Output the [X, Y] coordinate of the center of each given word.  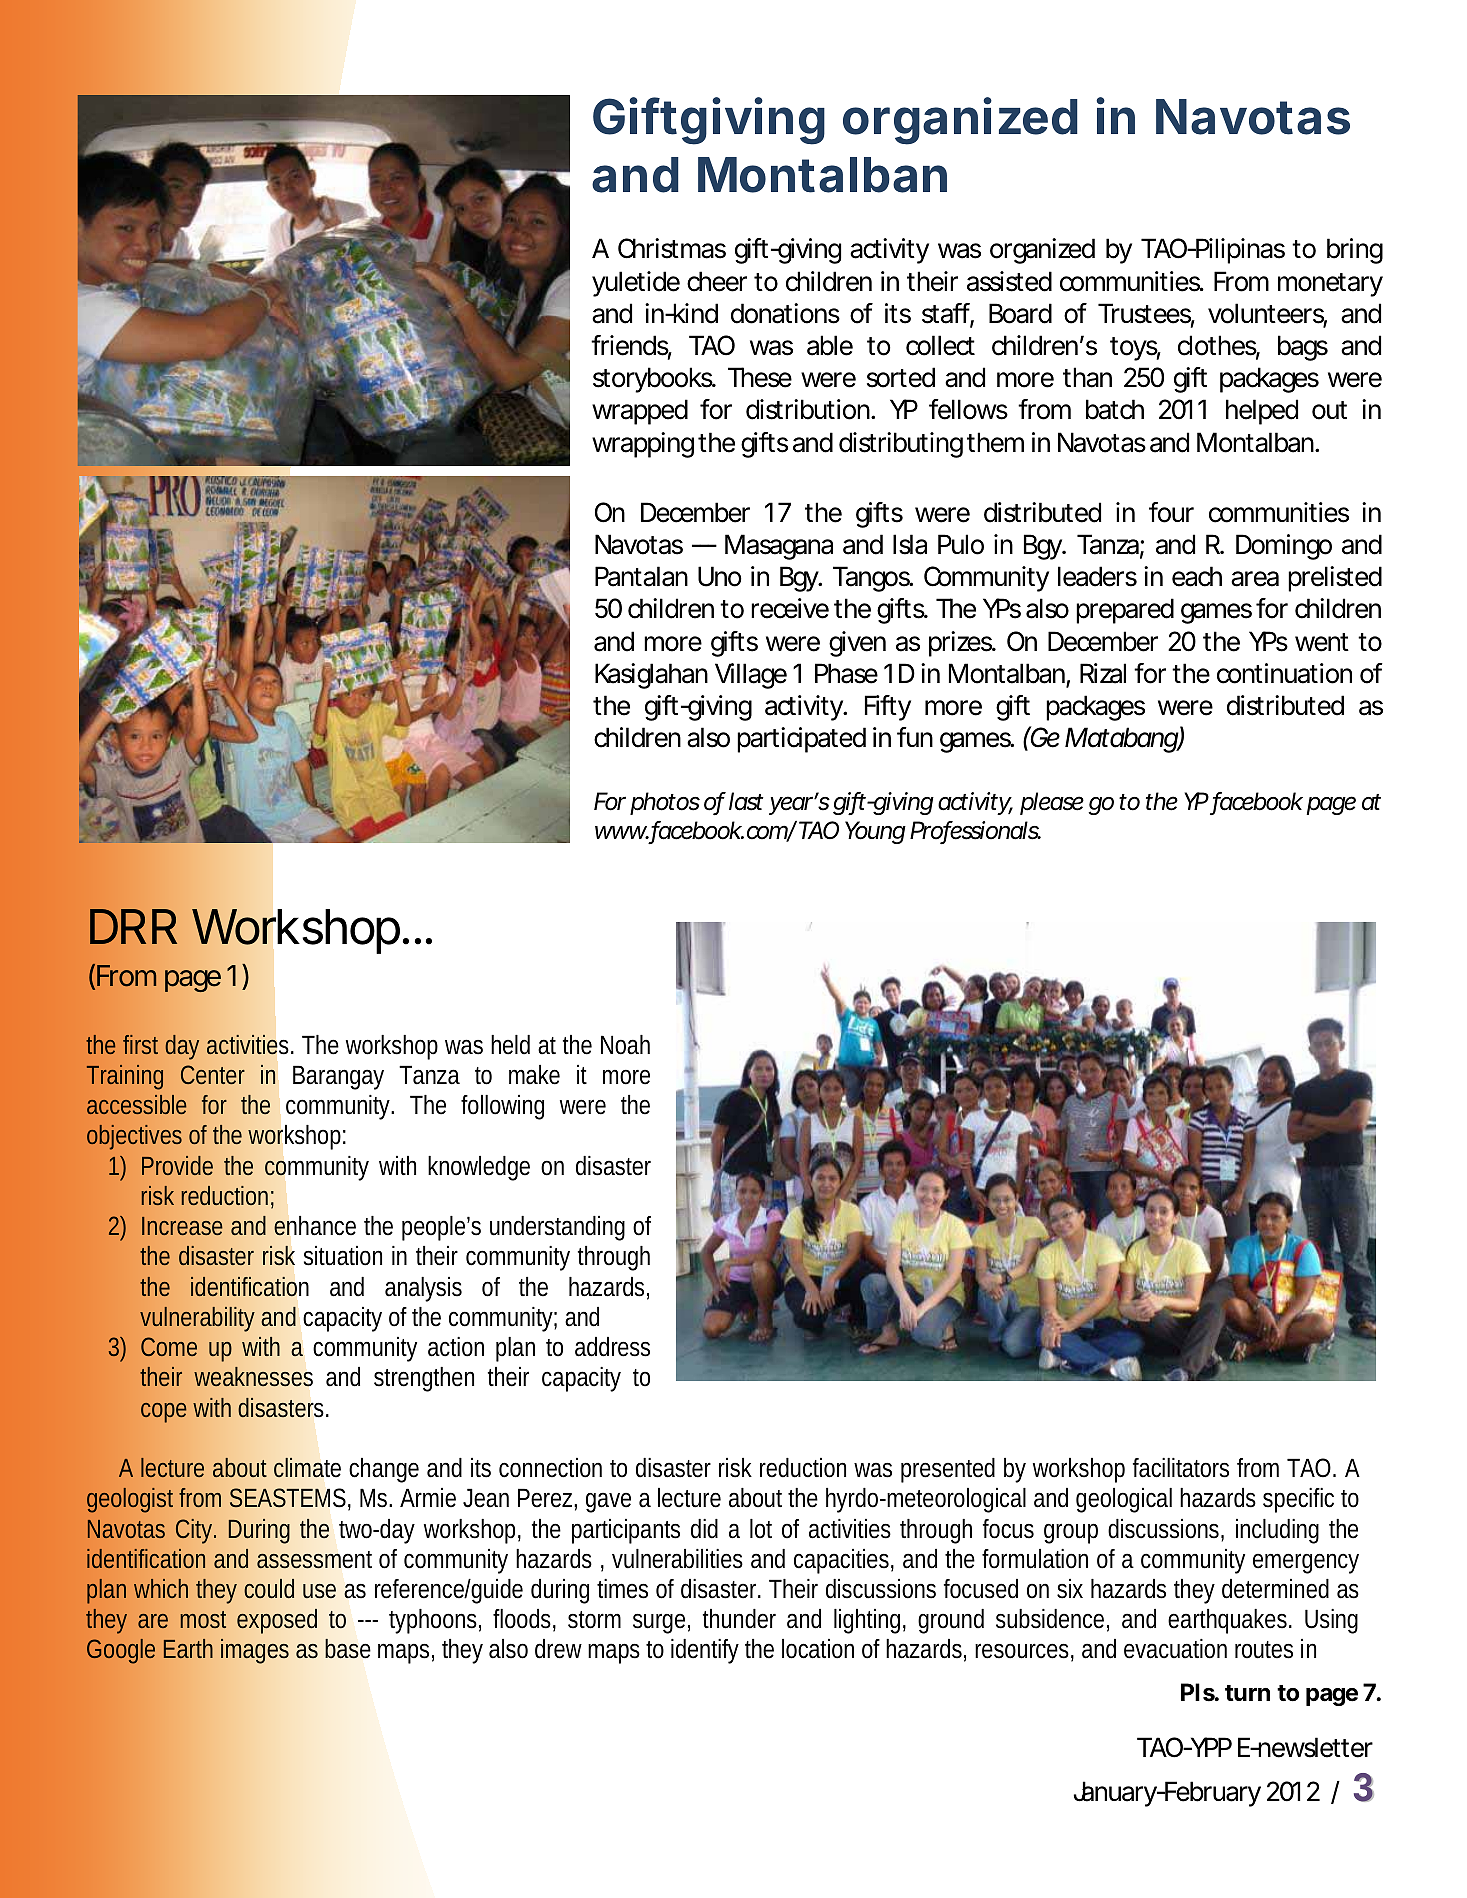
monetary [1330, 285]
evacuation [1175, 1649]
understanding [557, 1228]
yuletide [636, 284]
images [255, 1651]
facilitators [1181, 1468]
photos [665, 803]
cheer [717, 281]
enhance [315, 1226]
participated [801, 740]
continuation [1284, 673]
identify [705, 1651]
